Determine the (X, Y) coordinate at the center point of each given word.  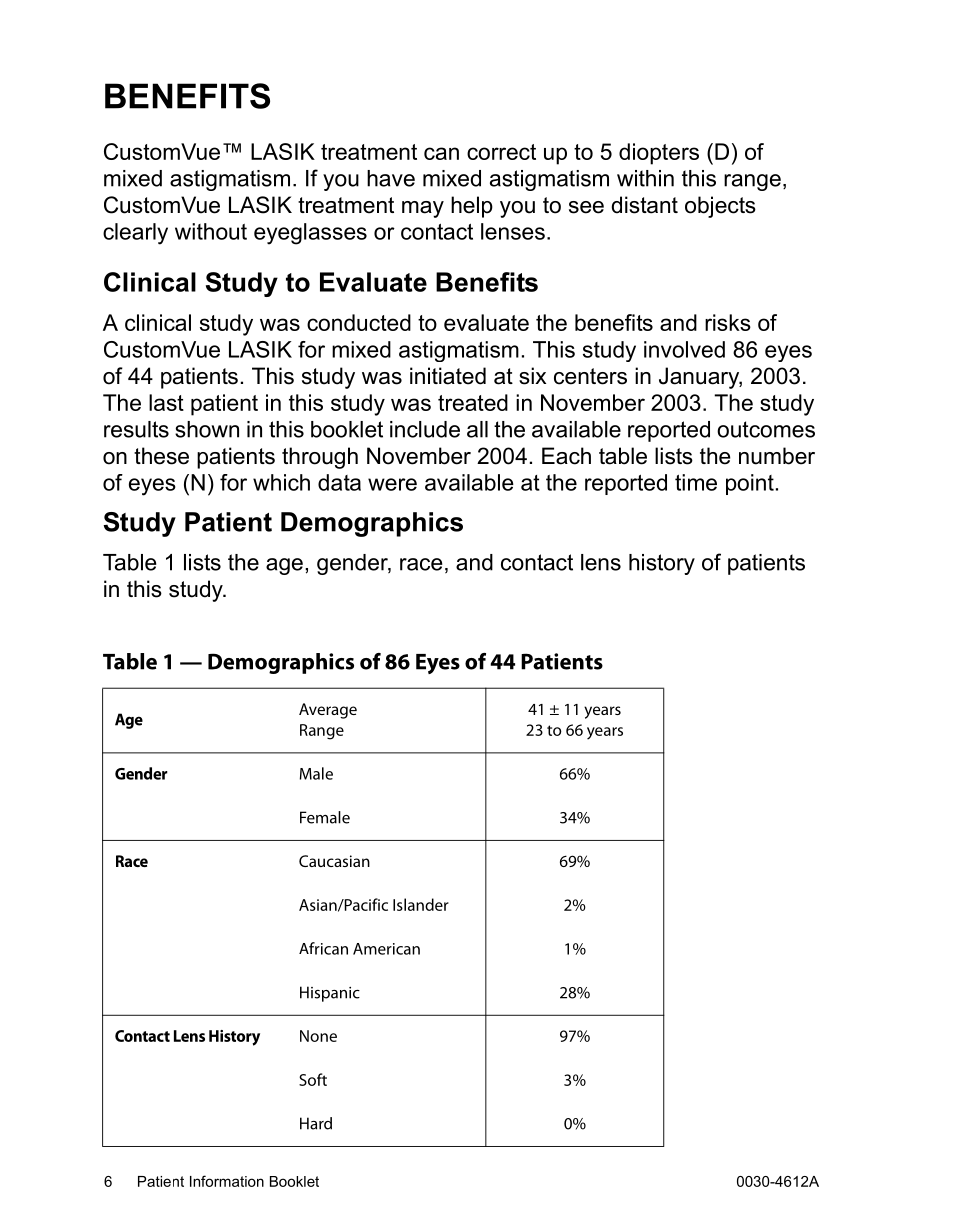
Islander (421, 904)
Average (328, 711)
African (323, 948)
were (392, 484)
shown (207, 429)
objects (720, 207)
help (472, 207)
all (477, 429)
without (211, 231)
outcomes (766, 429)
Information (227, 1181)
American (386, 949)
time (696, 482)
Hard (316, 1123)
